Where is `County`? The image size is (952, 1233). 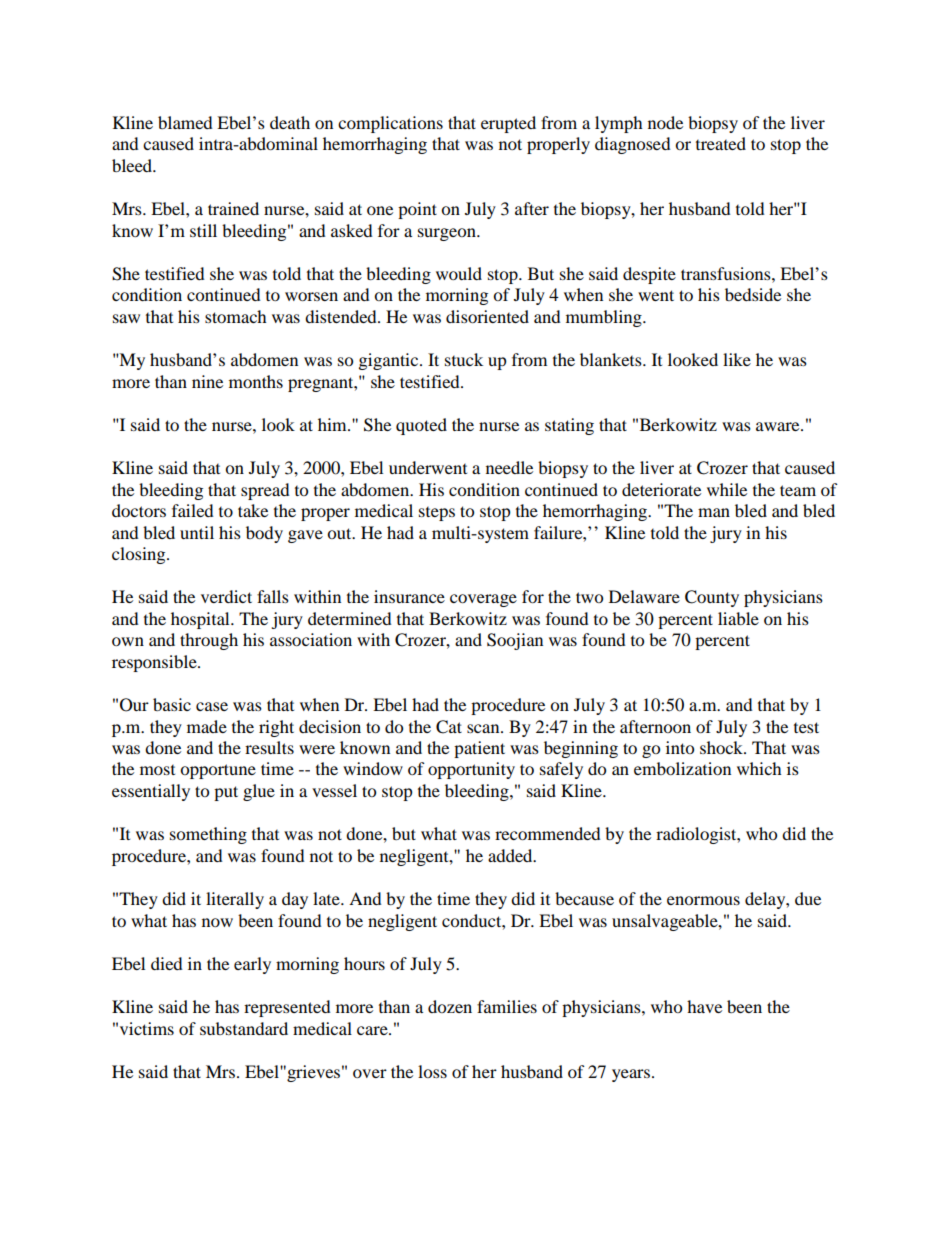
County is located at coordinates (712, 598).
